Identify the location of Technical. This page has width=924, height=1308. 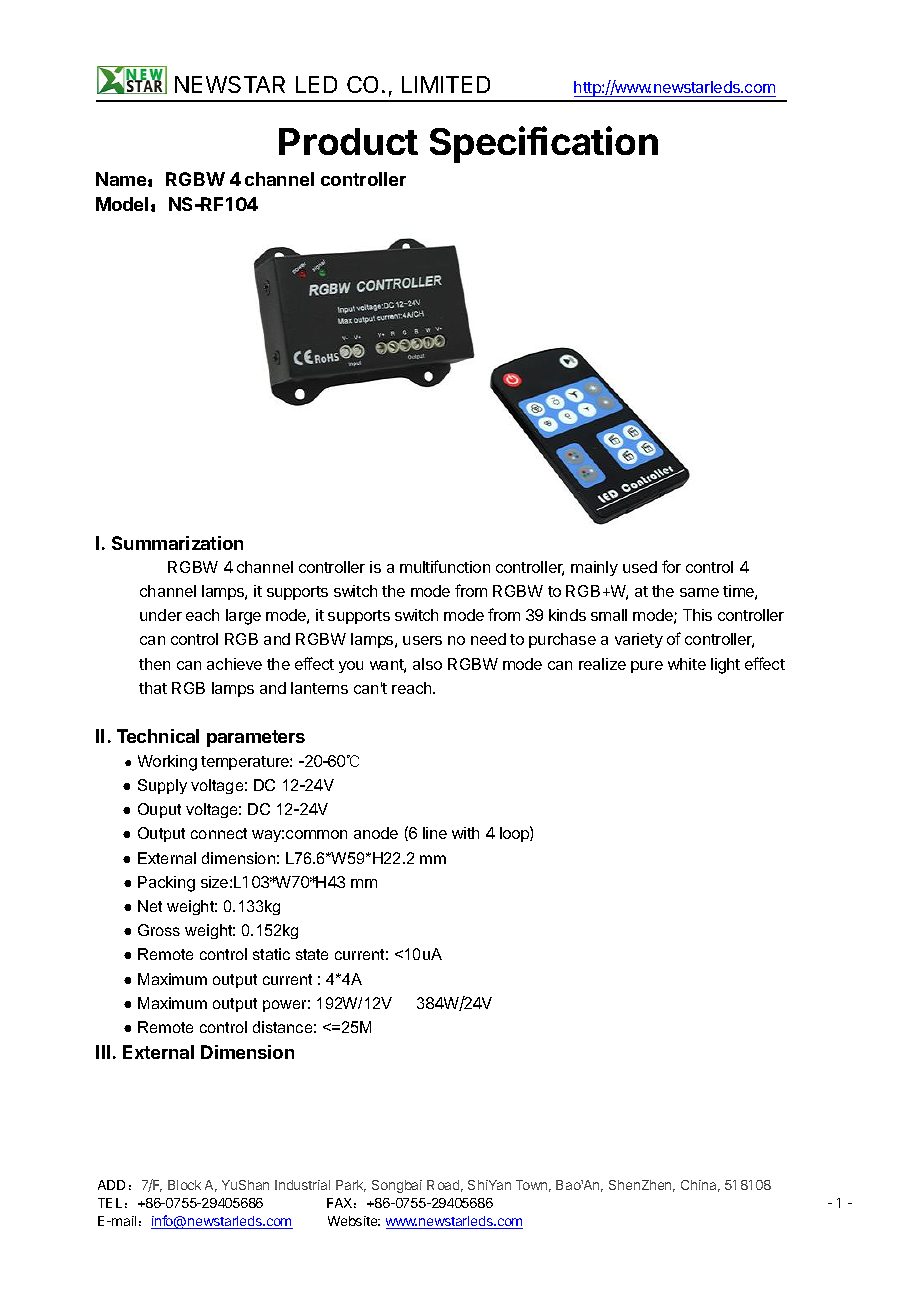
(158, 736).
